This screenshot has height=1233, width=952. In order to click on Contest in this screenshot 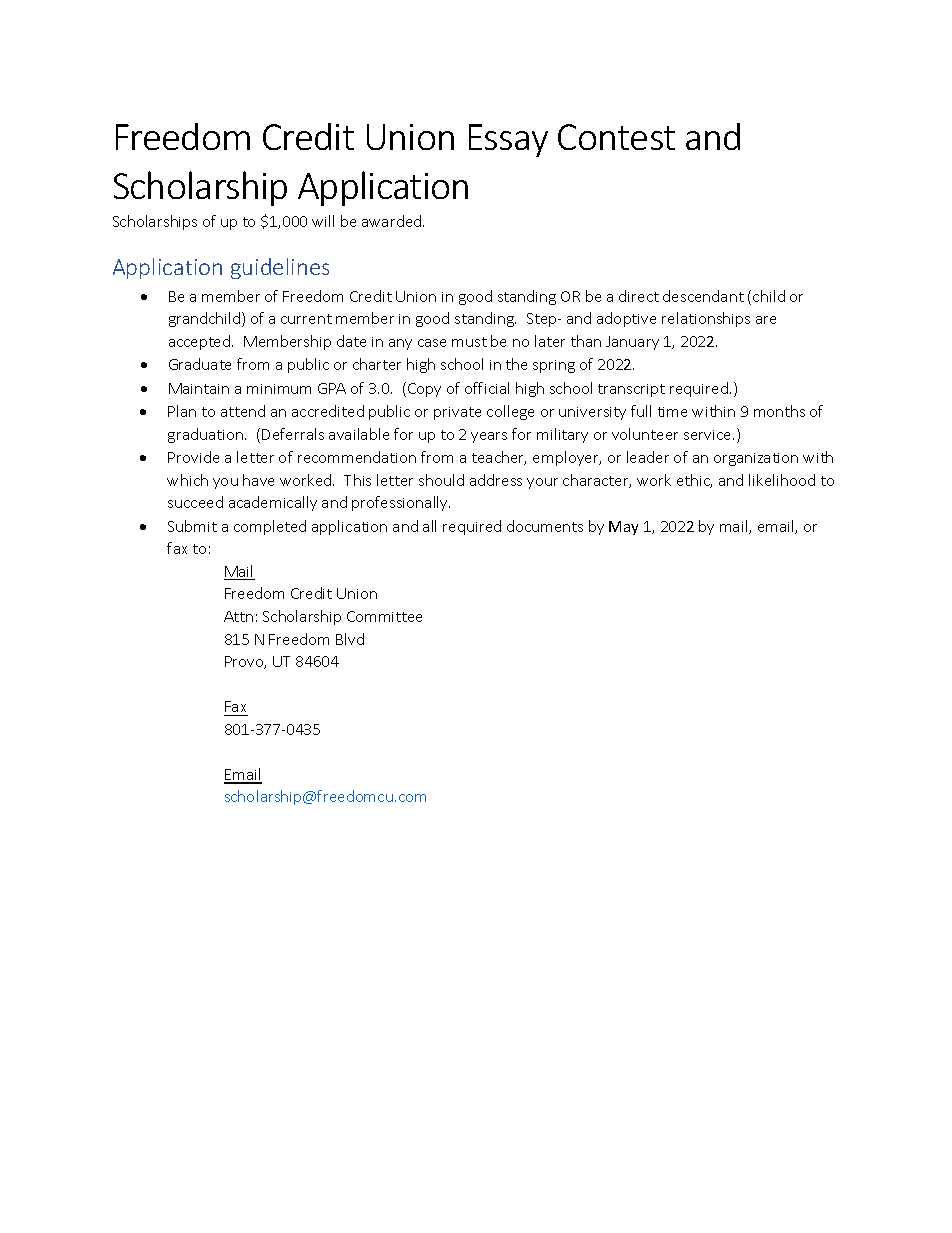, I will do `click(616, 137)`.
